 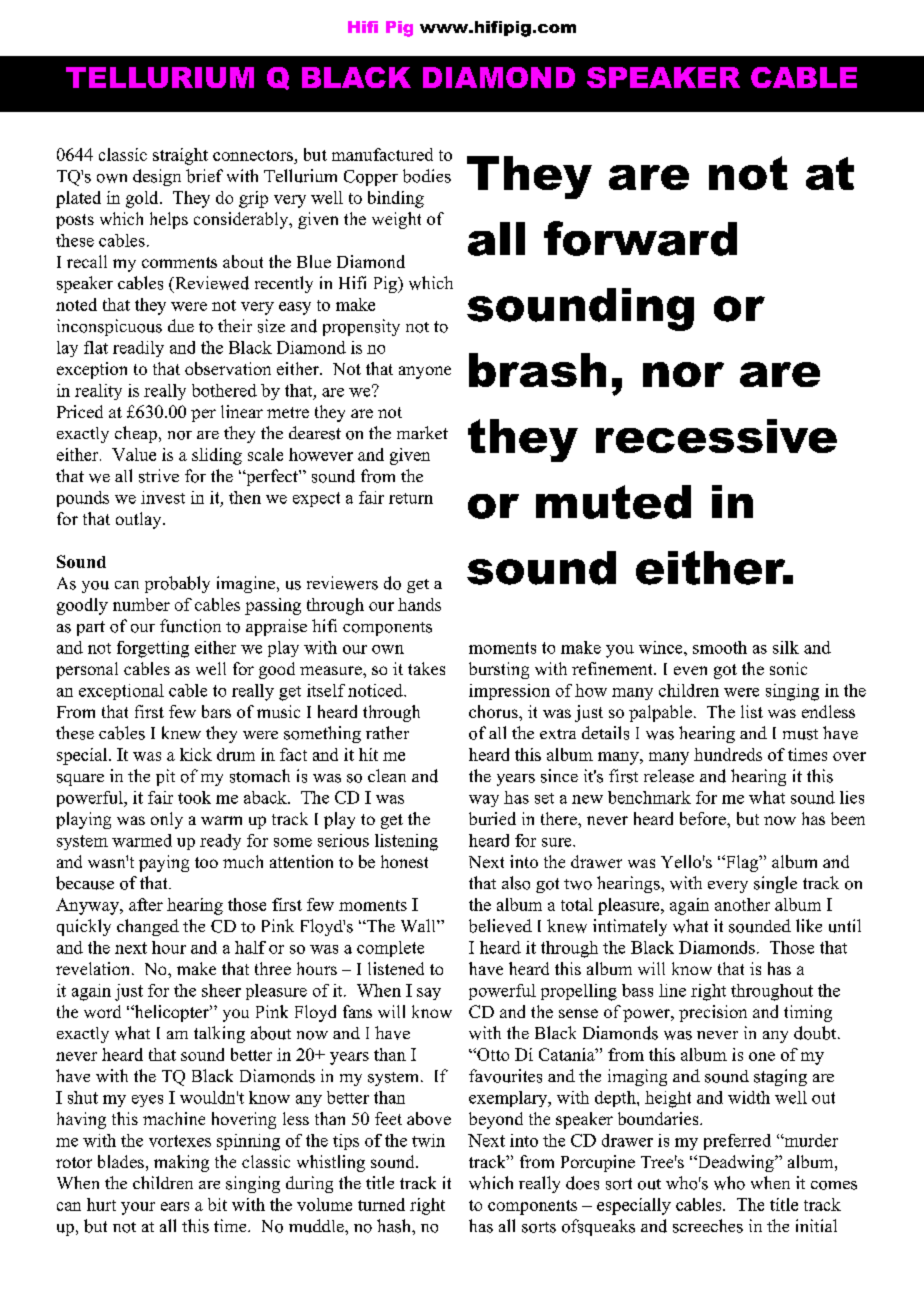 What do you see at coordinates (138, 1208) in the screenshot?
I see `your` at bounding box center [138, 1208].
